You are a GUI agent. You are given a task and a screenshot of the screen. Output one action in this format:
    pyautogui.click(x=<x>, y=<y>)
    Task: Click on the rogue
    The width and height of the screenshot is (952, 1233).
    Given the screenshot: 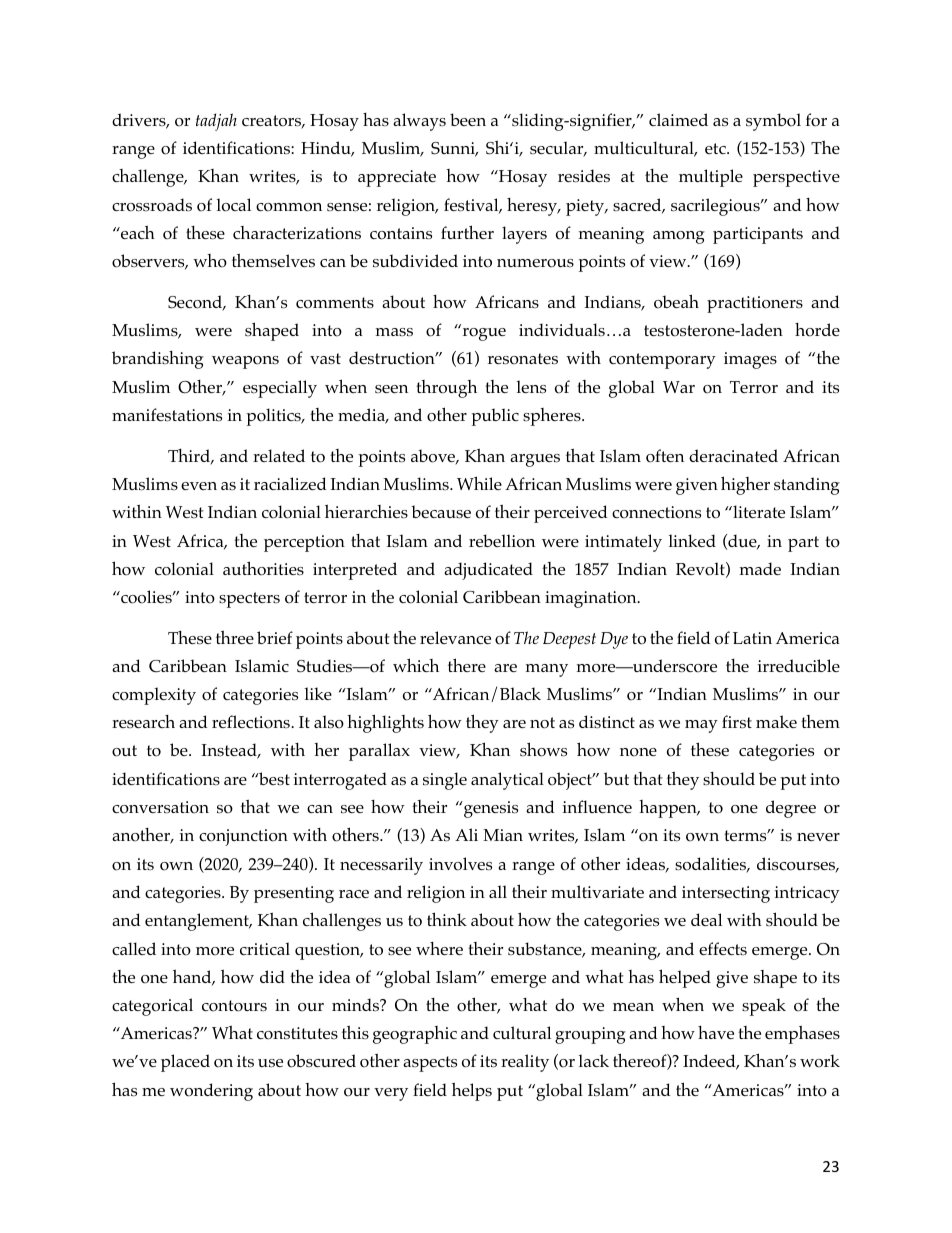 What is the action you would take?
    pyautogui.click(x=484, y=334)
